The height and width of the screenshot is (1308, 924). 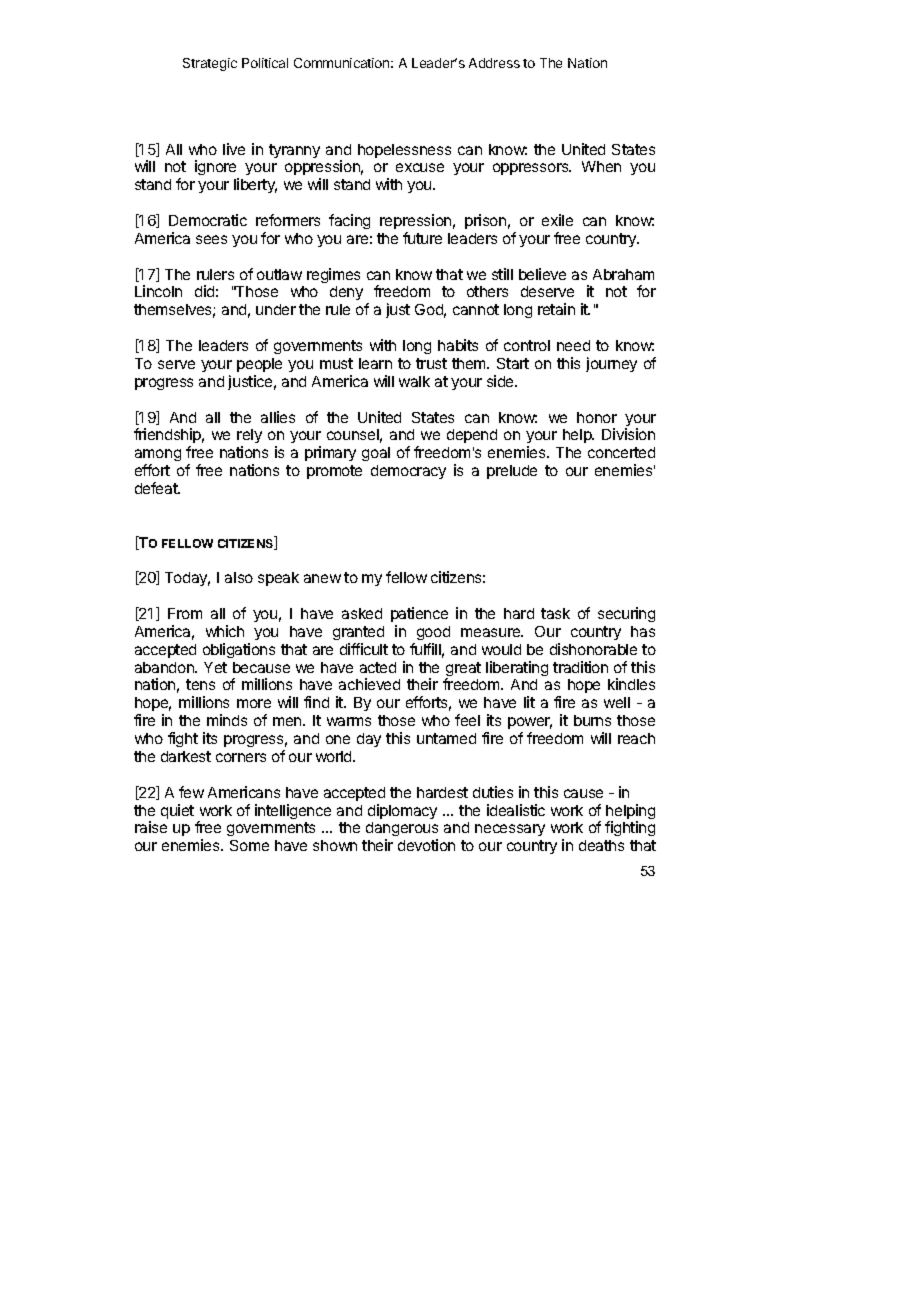 I want to click on Strategic, so click(x=210, y=64).
